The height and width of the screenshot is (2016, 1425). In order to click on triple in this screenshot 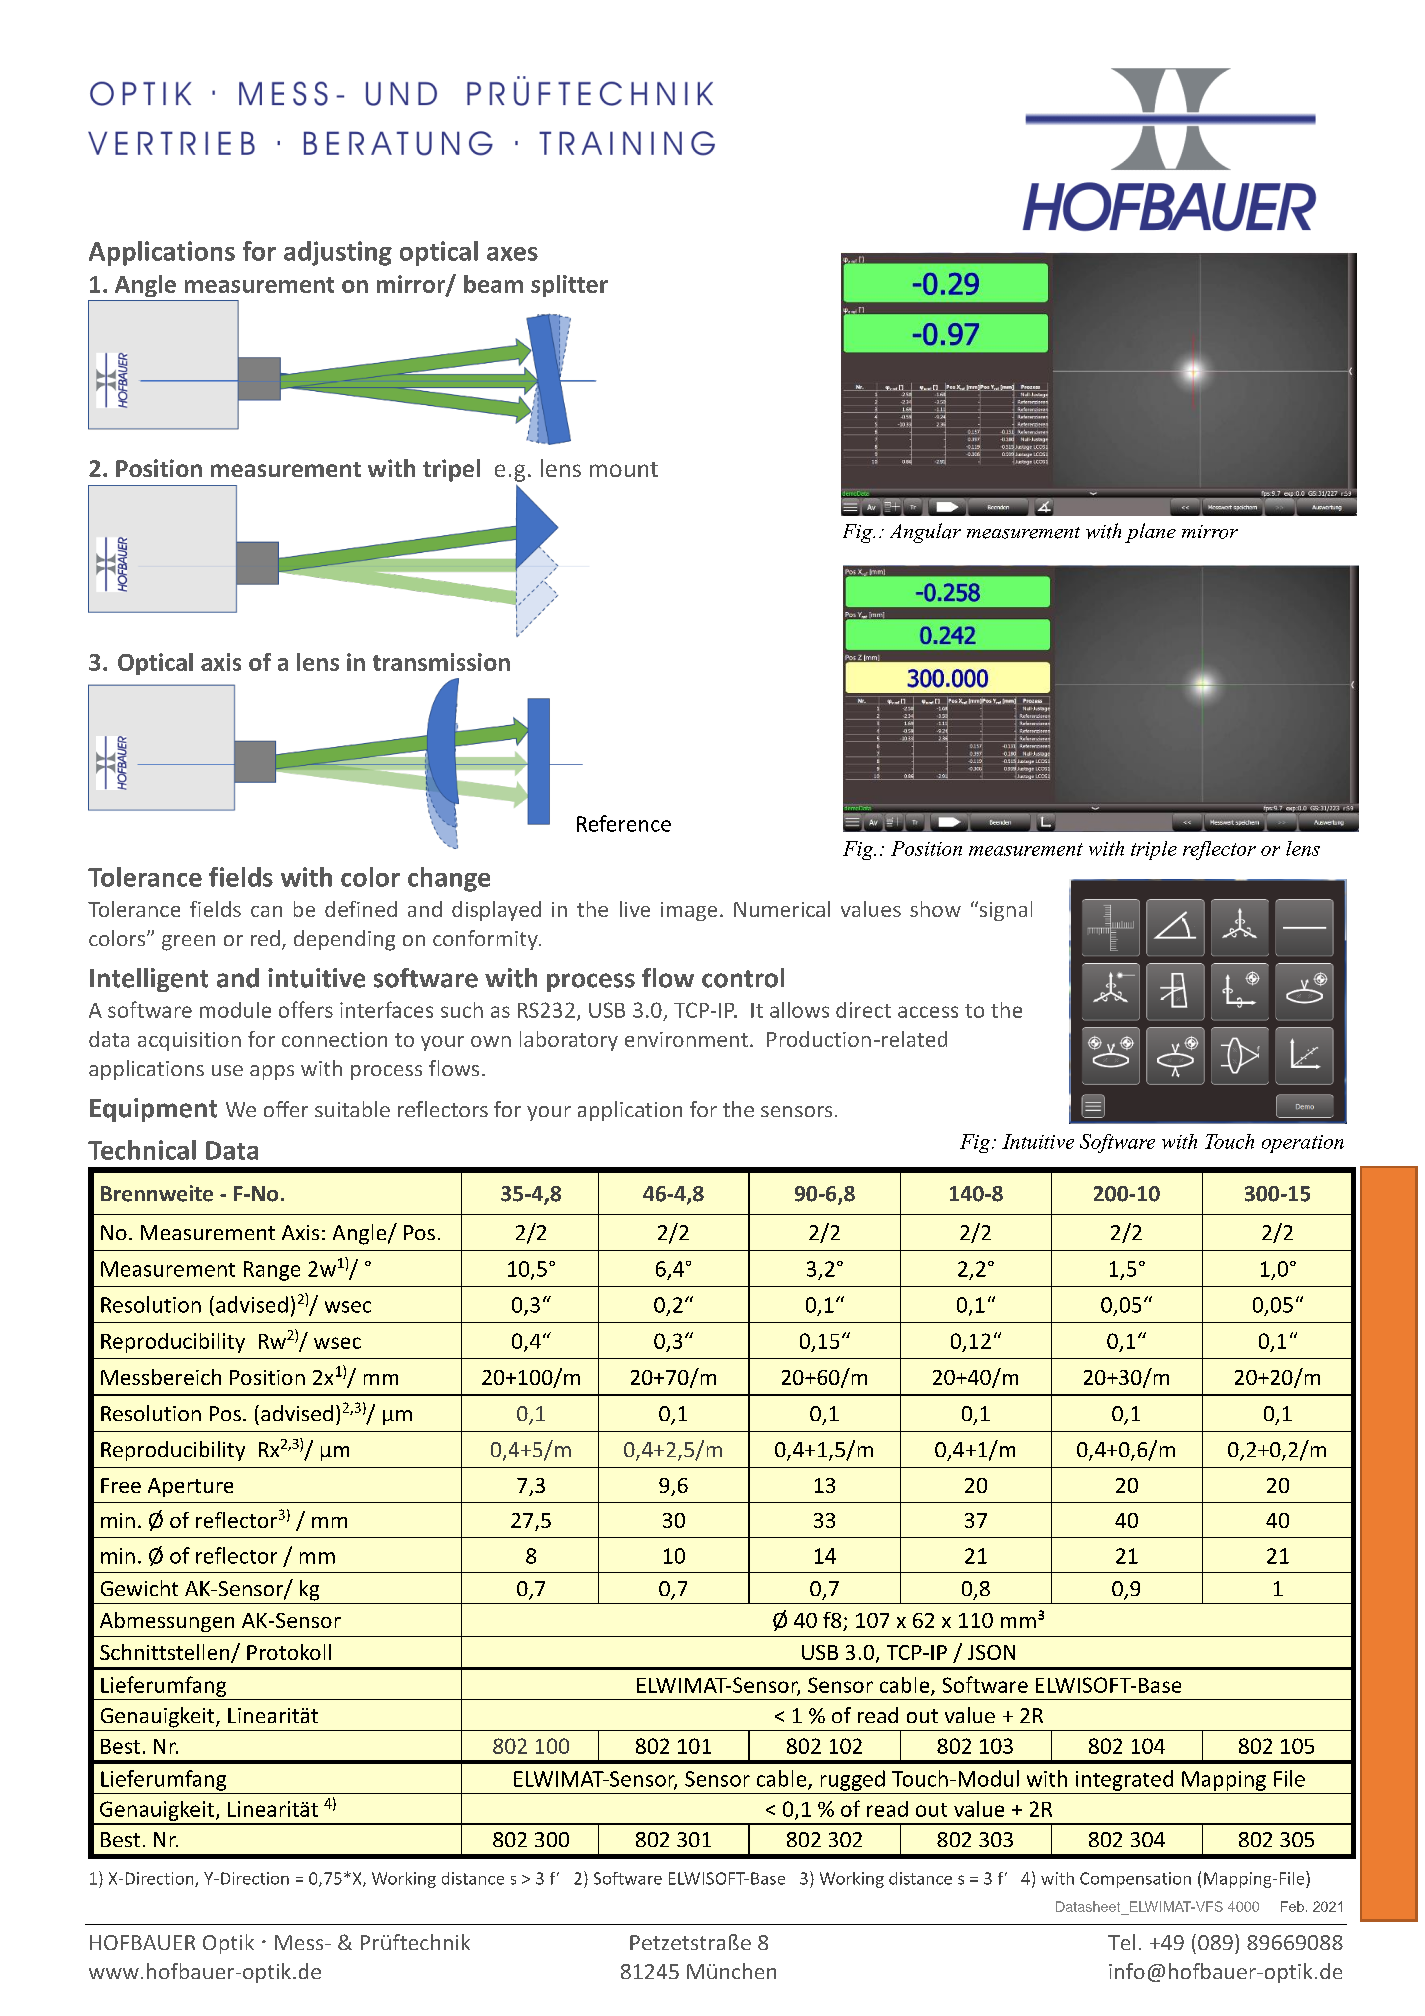, I will do `click(1154, 850)`.
